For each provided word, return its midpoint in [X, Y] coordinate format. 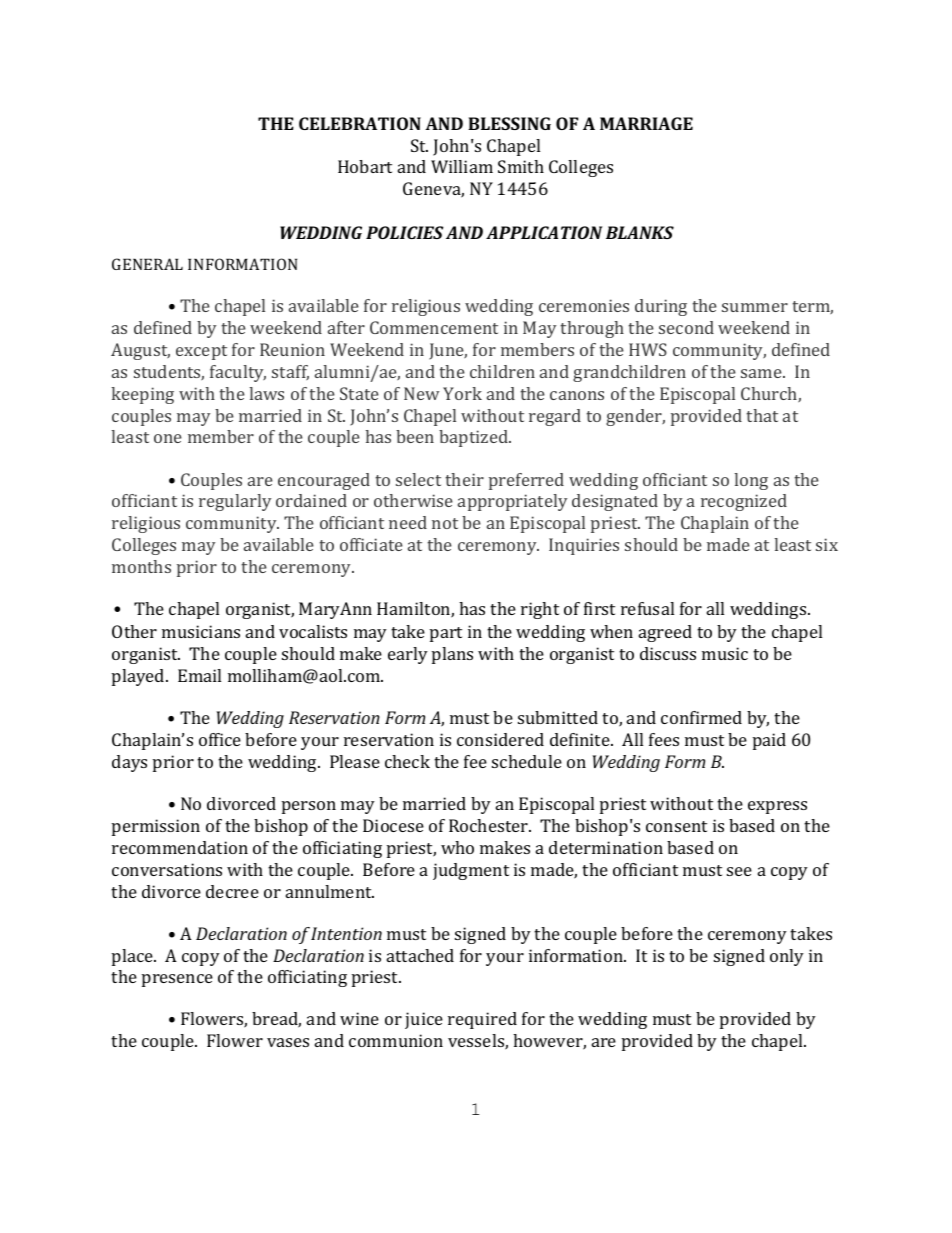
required [482, 1020]
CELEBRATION [360, 123]
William [462, 166]
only [787, 957]
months [141, 566]
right [540, 610]
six [827, 544]
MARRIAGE [646, 123]
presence [177, 980]
